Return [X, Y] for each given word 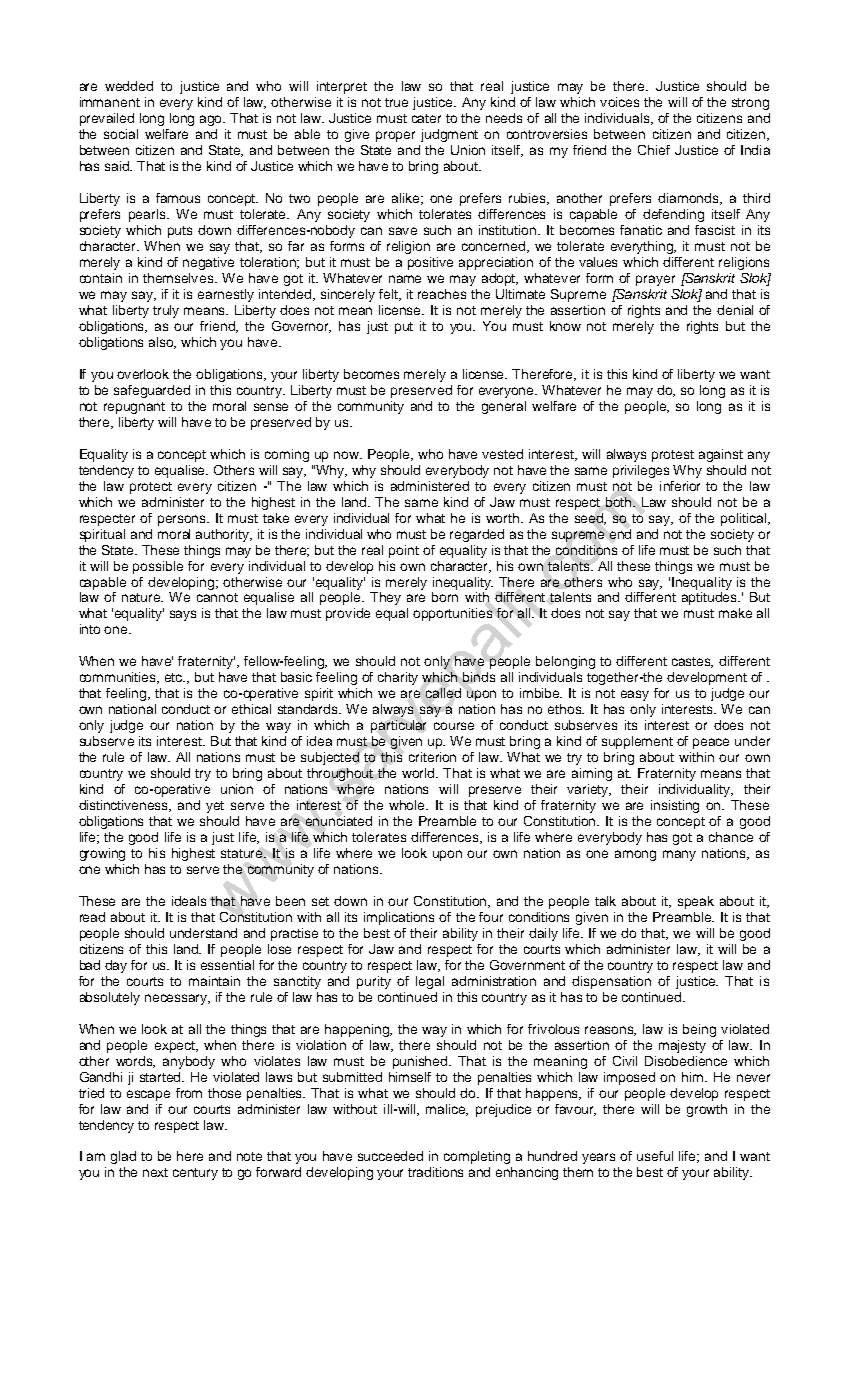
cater [426, 118]
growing [102, 854]
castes [692, 662]
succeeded [390, 1156]
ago [212, 120]
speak [696, 902]
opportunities [452, 614]
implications [399, 918]
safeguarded [152, 391]
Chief [654, 150]
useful [655, 1156]
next [155, 1172]
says [183, 615]
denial [735, 310]
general [504, 407]
